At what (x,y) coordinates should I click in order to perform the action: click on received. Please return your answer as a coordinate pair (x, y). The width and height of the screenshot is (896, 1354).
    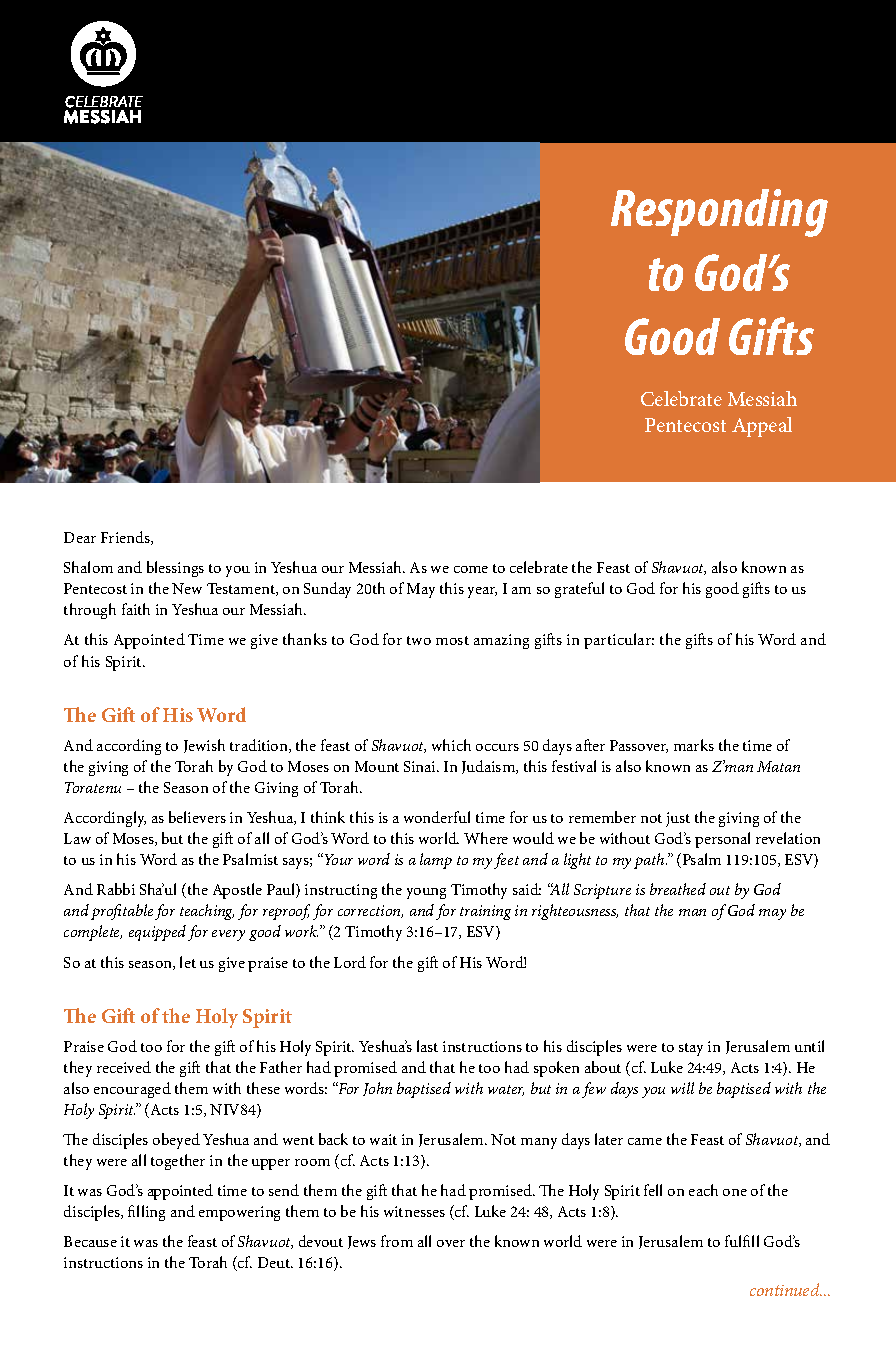
    Looking at the image, I should click on (124, 1067).
